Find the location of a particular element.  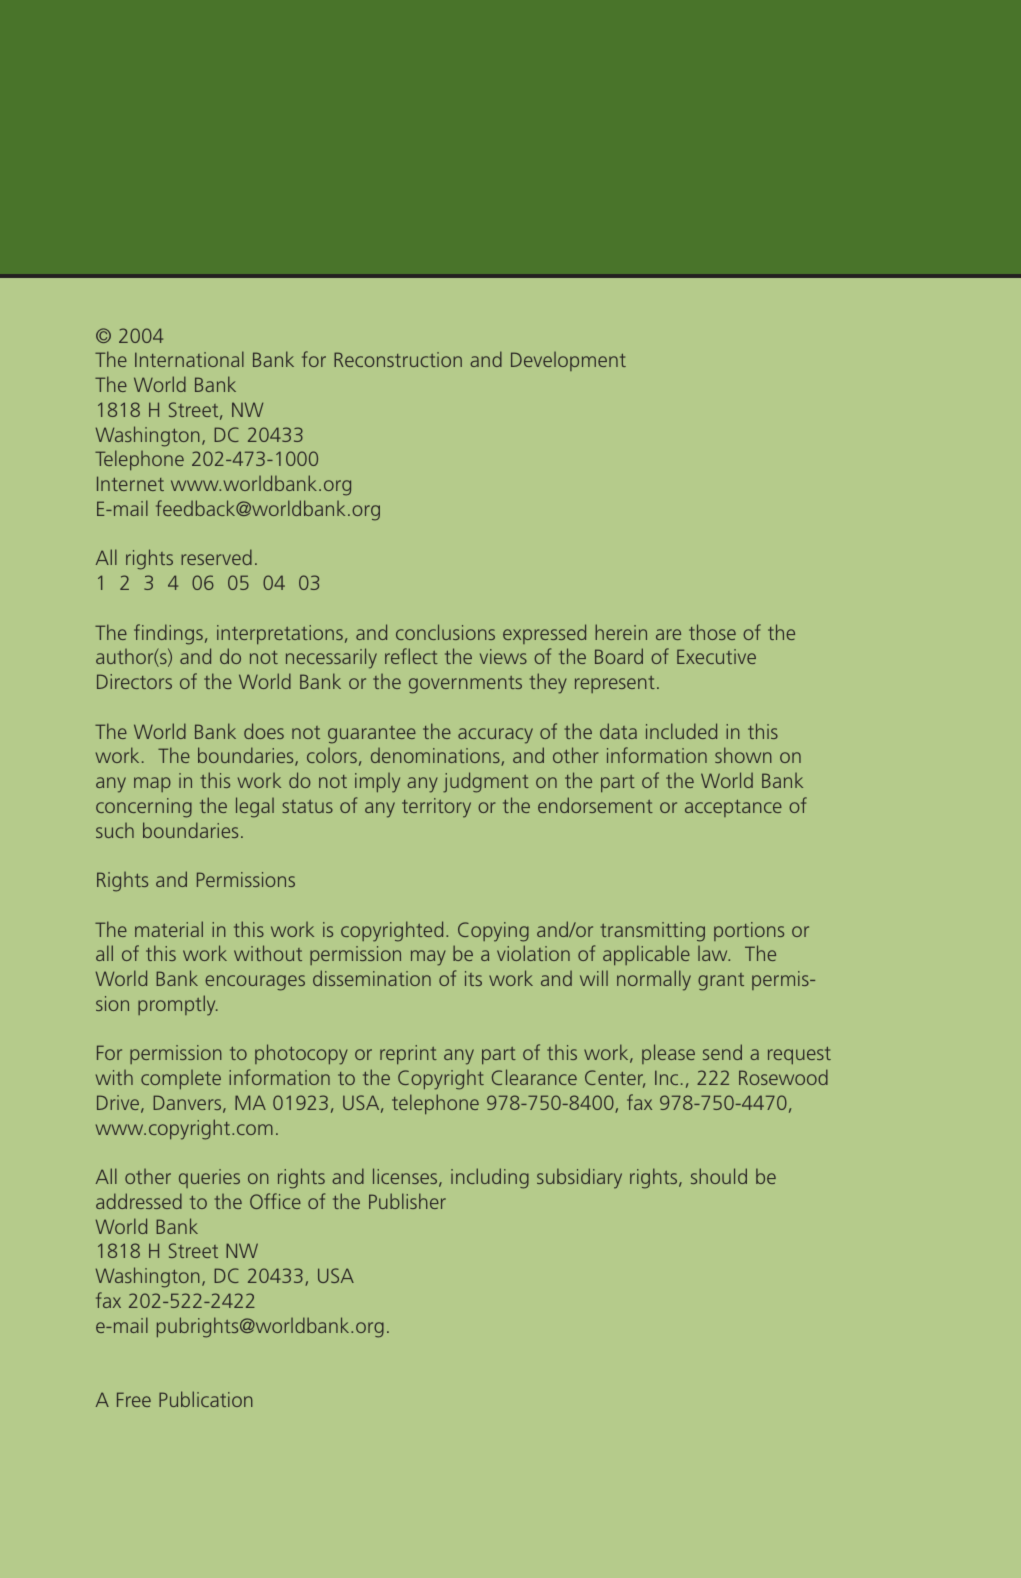

Reconstruction is located at coordinates (398, 359).
